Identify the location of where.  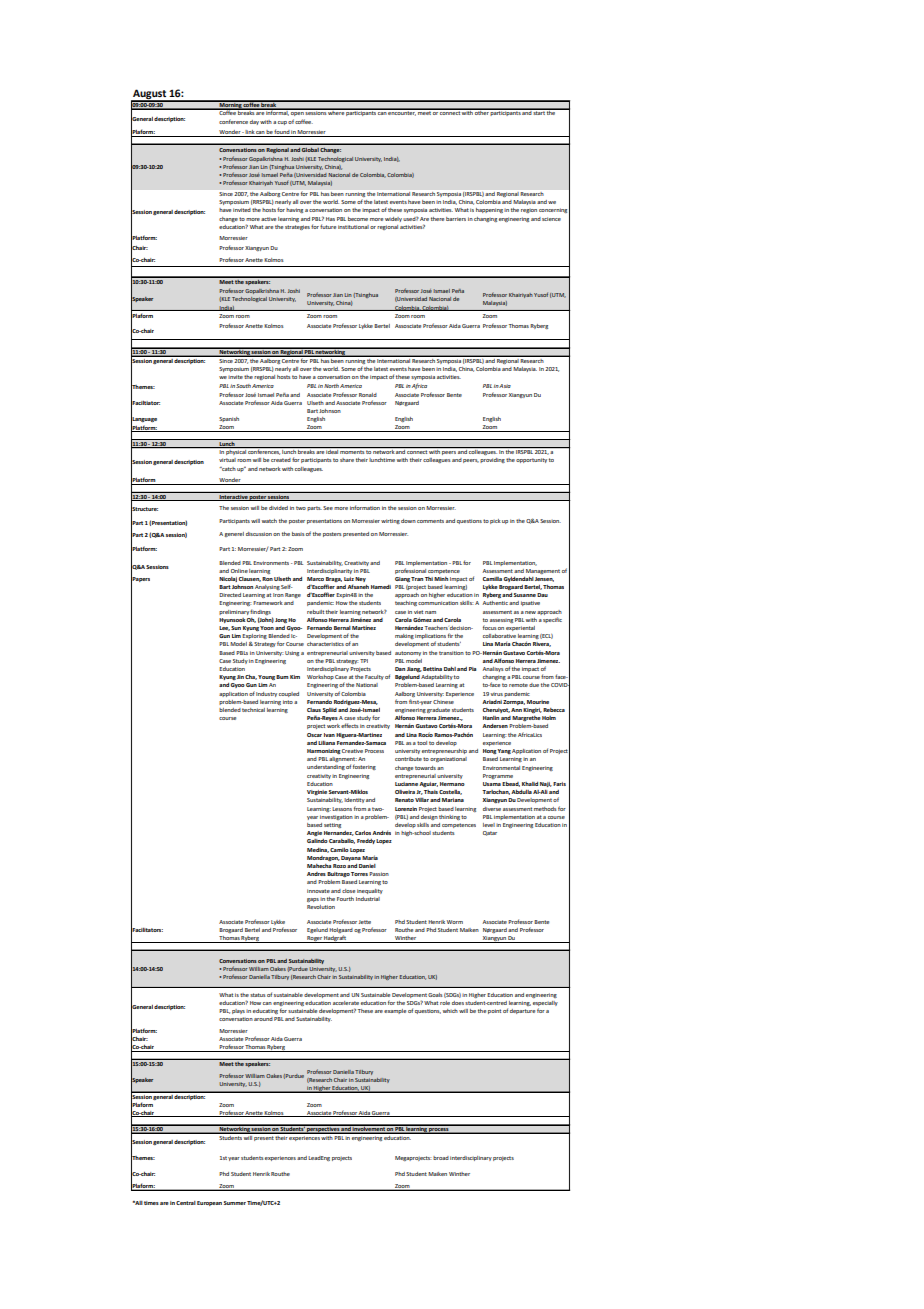
(336, 112).
